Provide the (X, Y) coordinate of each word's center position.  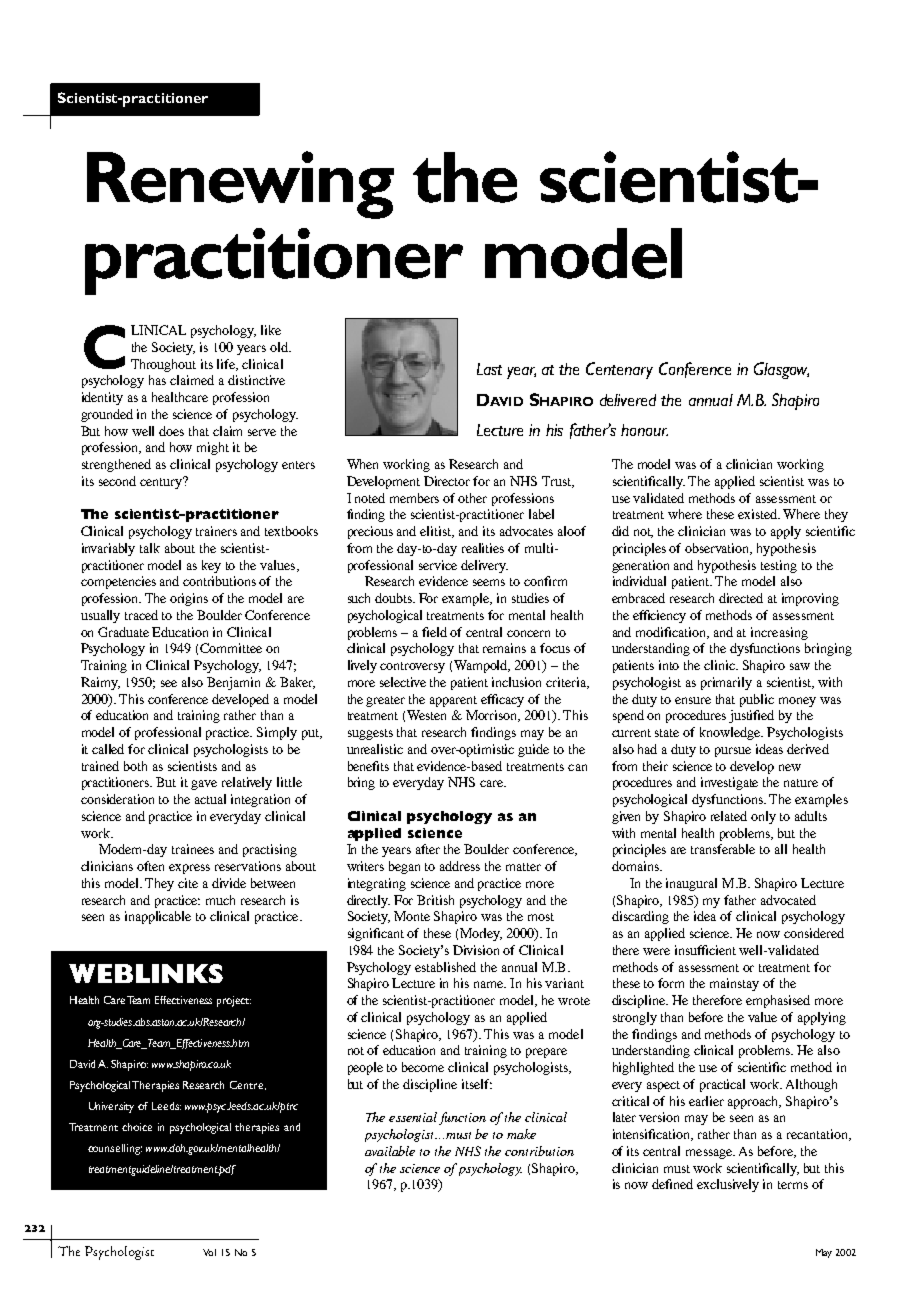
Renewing (240, 185)
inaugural (691, 884)
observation (718, 549)
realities (483, 548)
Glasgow (781, 370)
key (211, 566)
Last (489, 369)
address (460, 866)
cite (188, 883)
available (390, 1151)
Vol (209, 1252)
